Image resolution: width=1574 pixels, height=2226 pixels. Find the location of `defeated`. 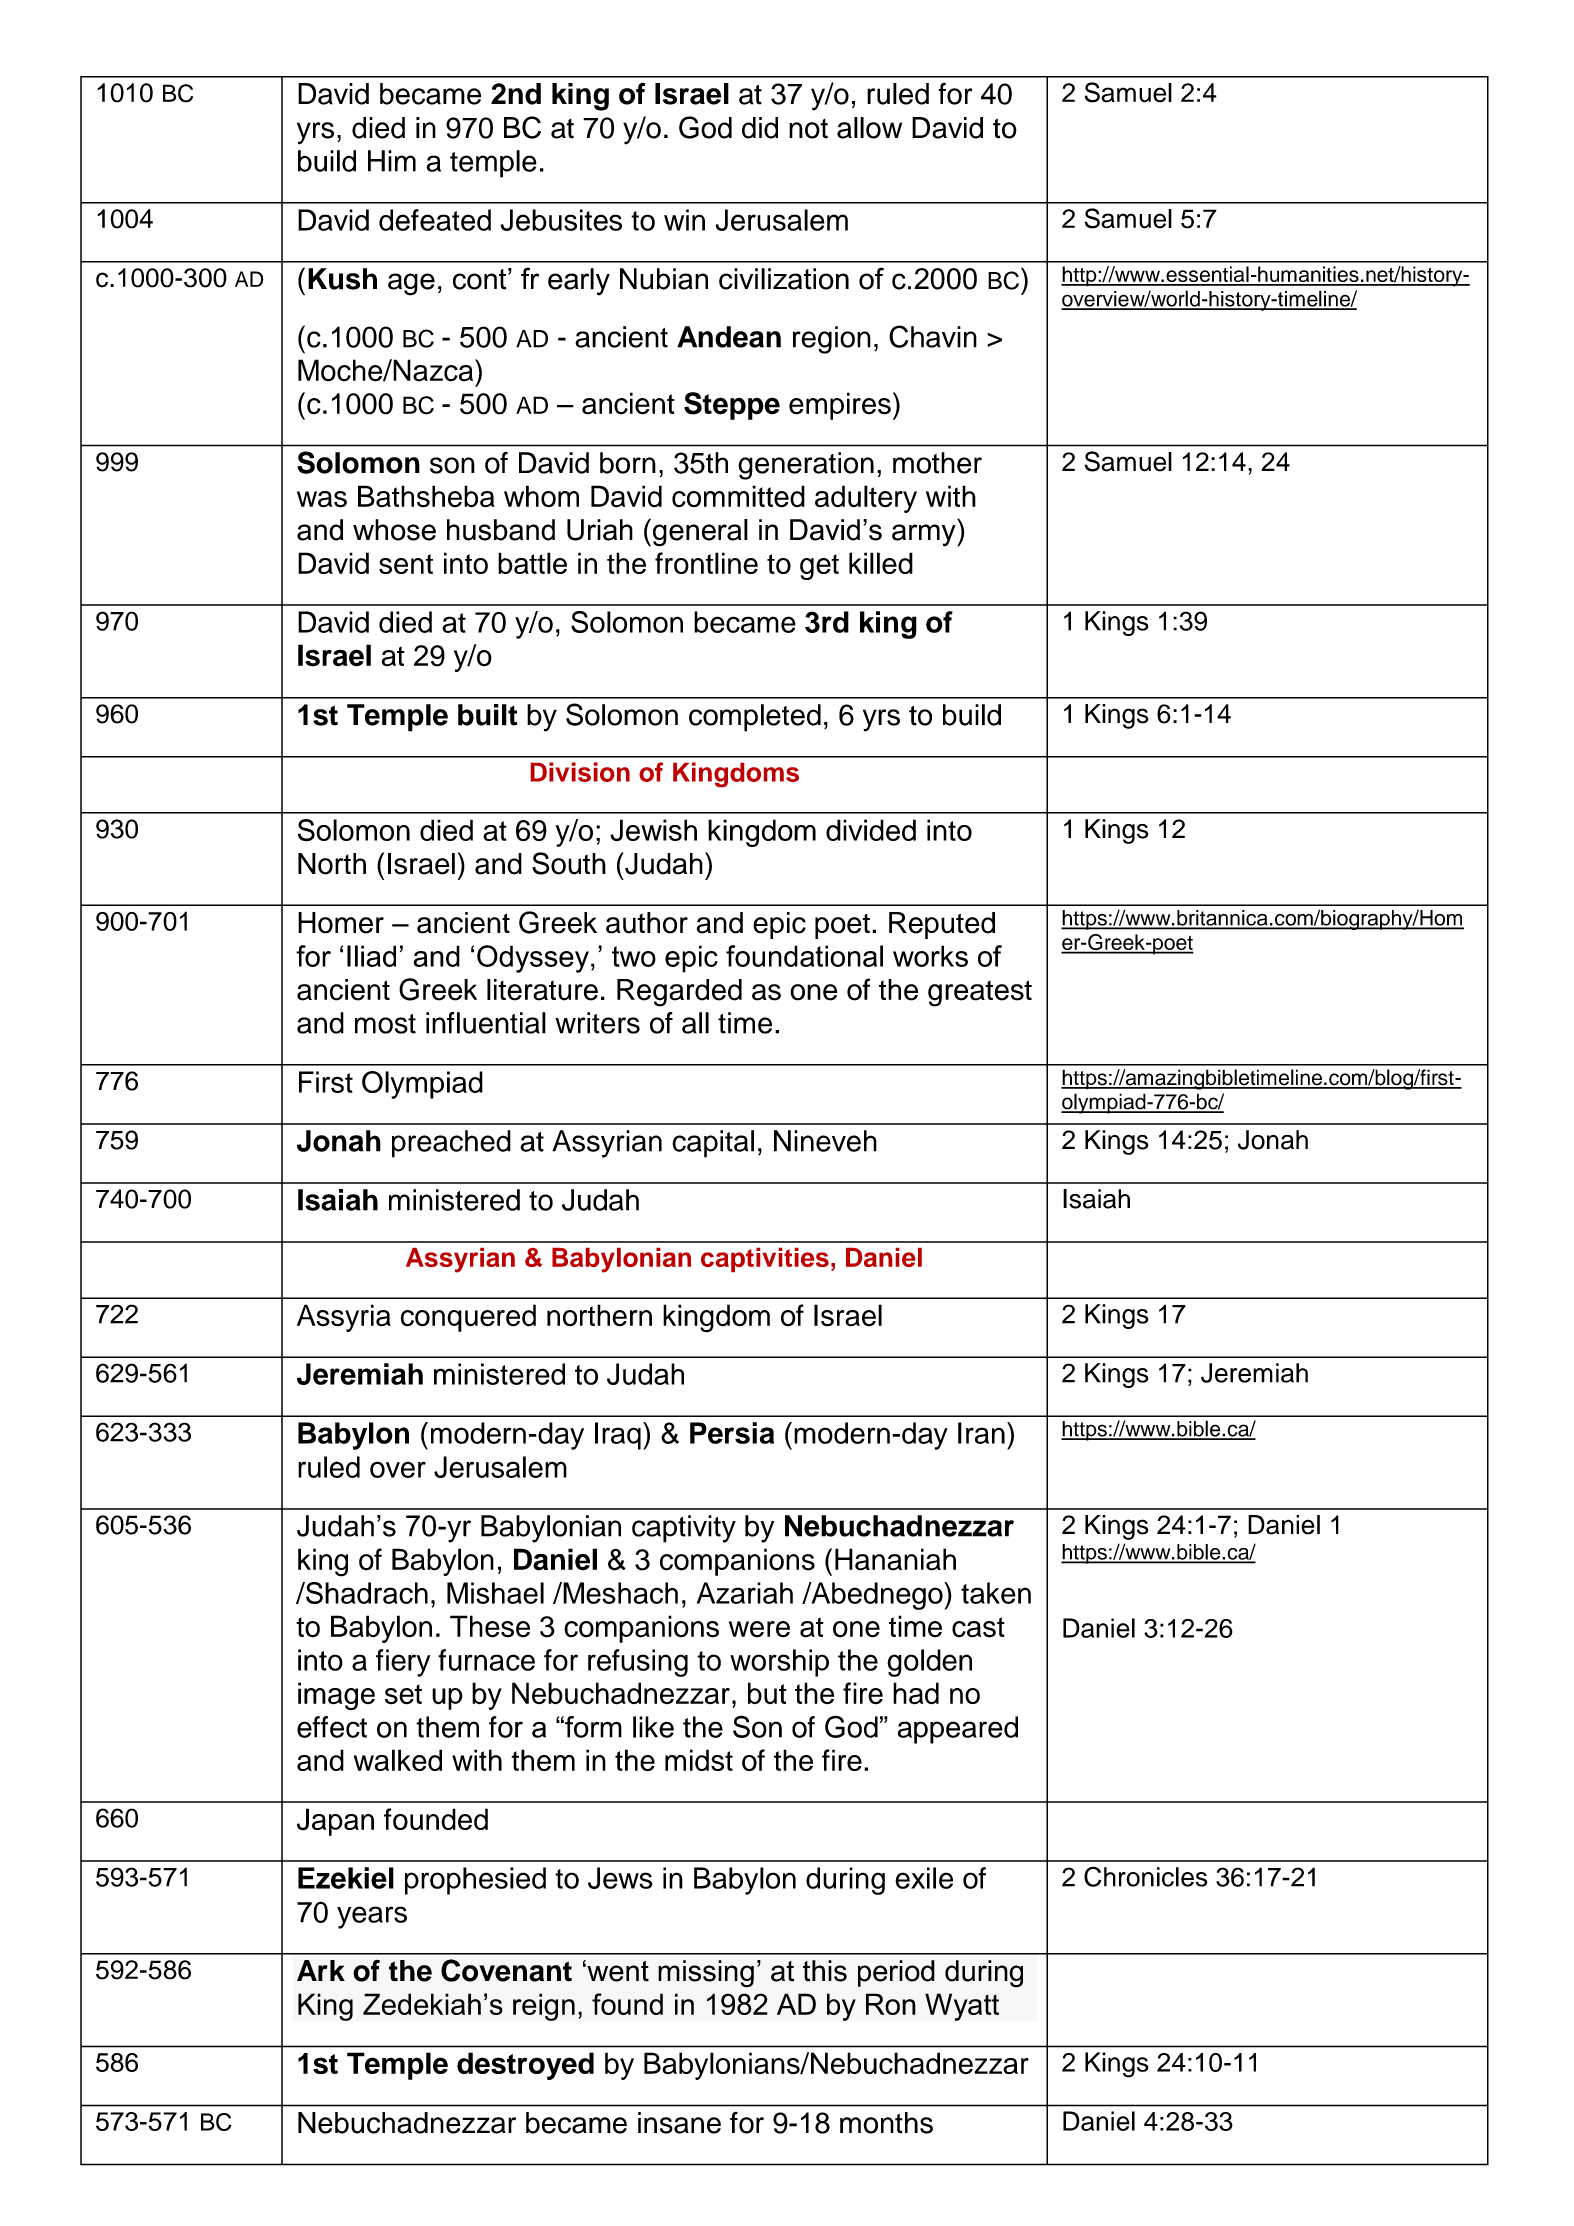

defeated is located at coordinates (435, 220).
